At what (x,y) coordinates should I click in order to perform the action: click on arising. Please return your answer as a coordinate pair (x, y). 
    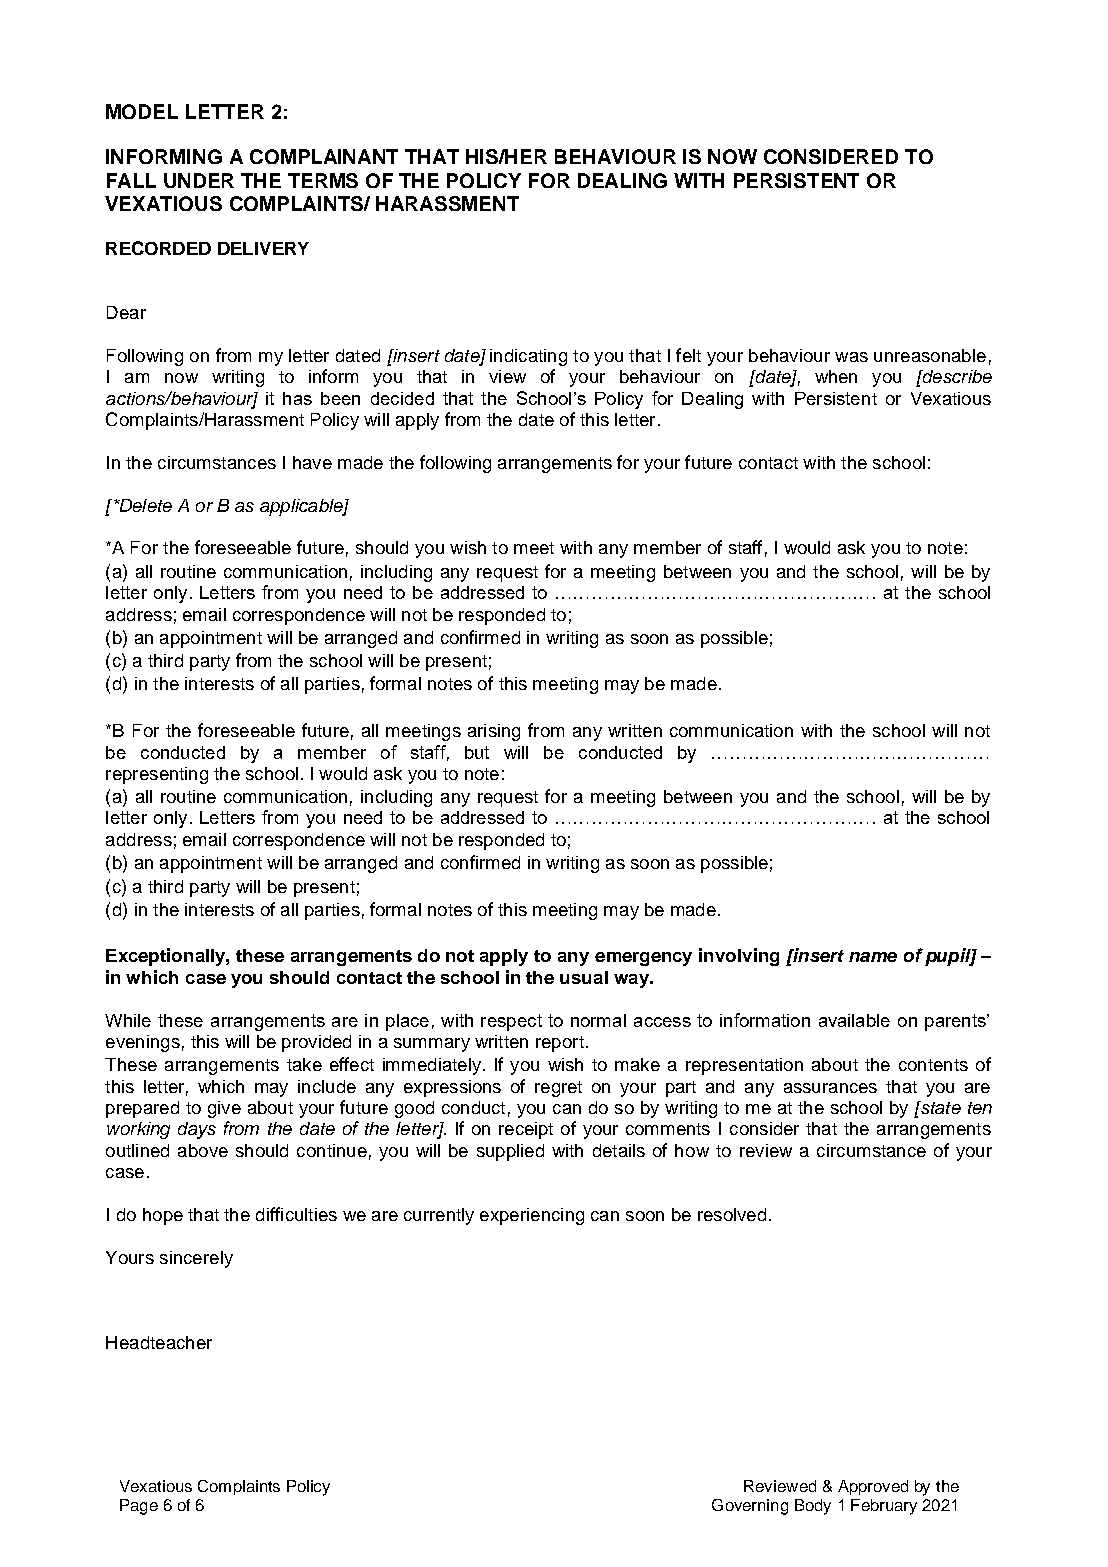
    Looking at the image, I should click on (494, 732).
